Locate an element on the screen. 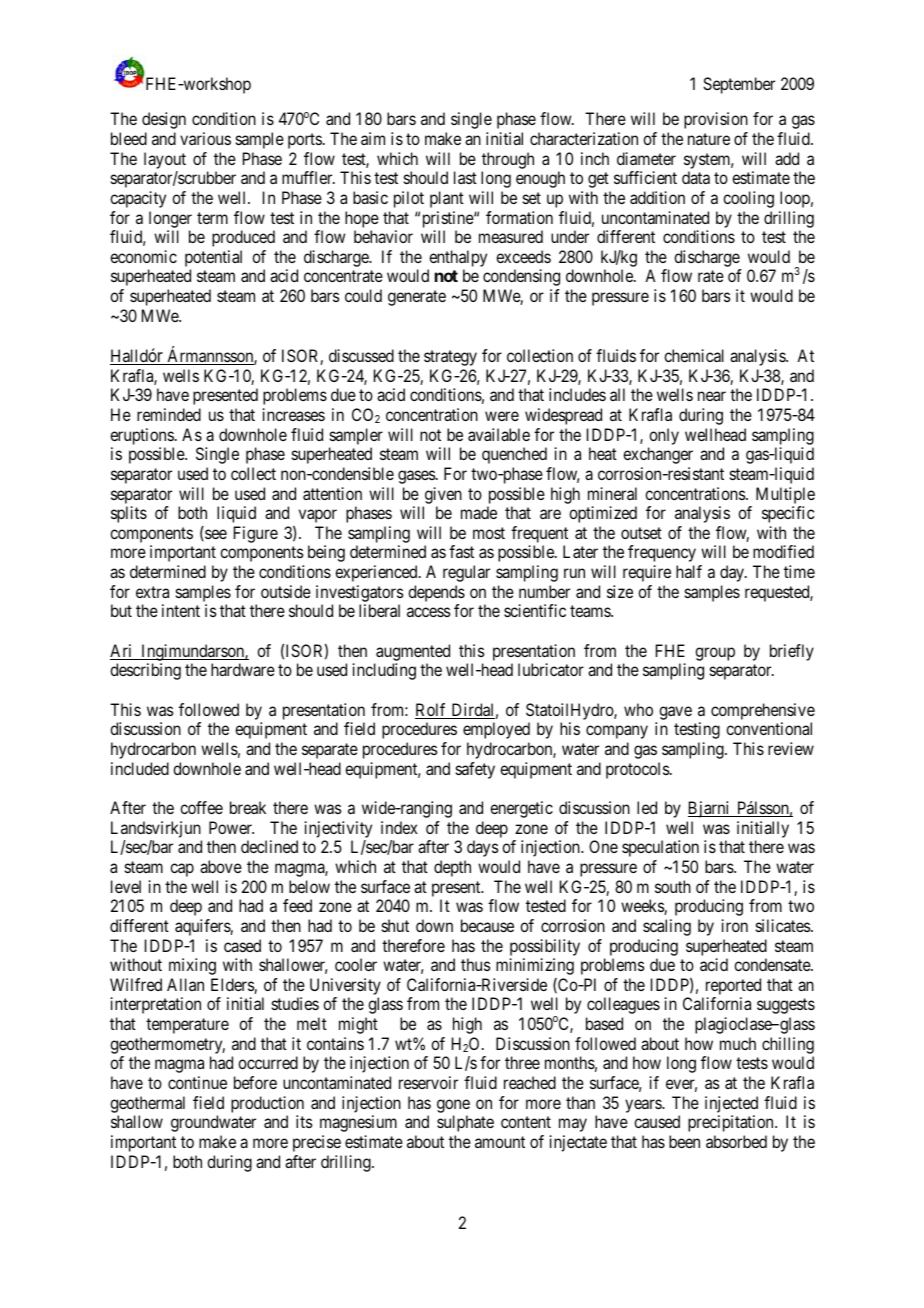  Rolf is located at coordinates (432, 711).
